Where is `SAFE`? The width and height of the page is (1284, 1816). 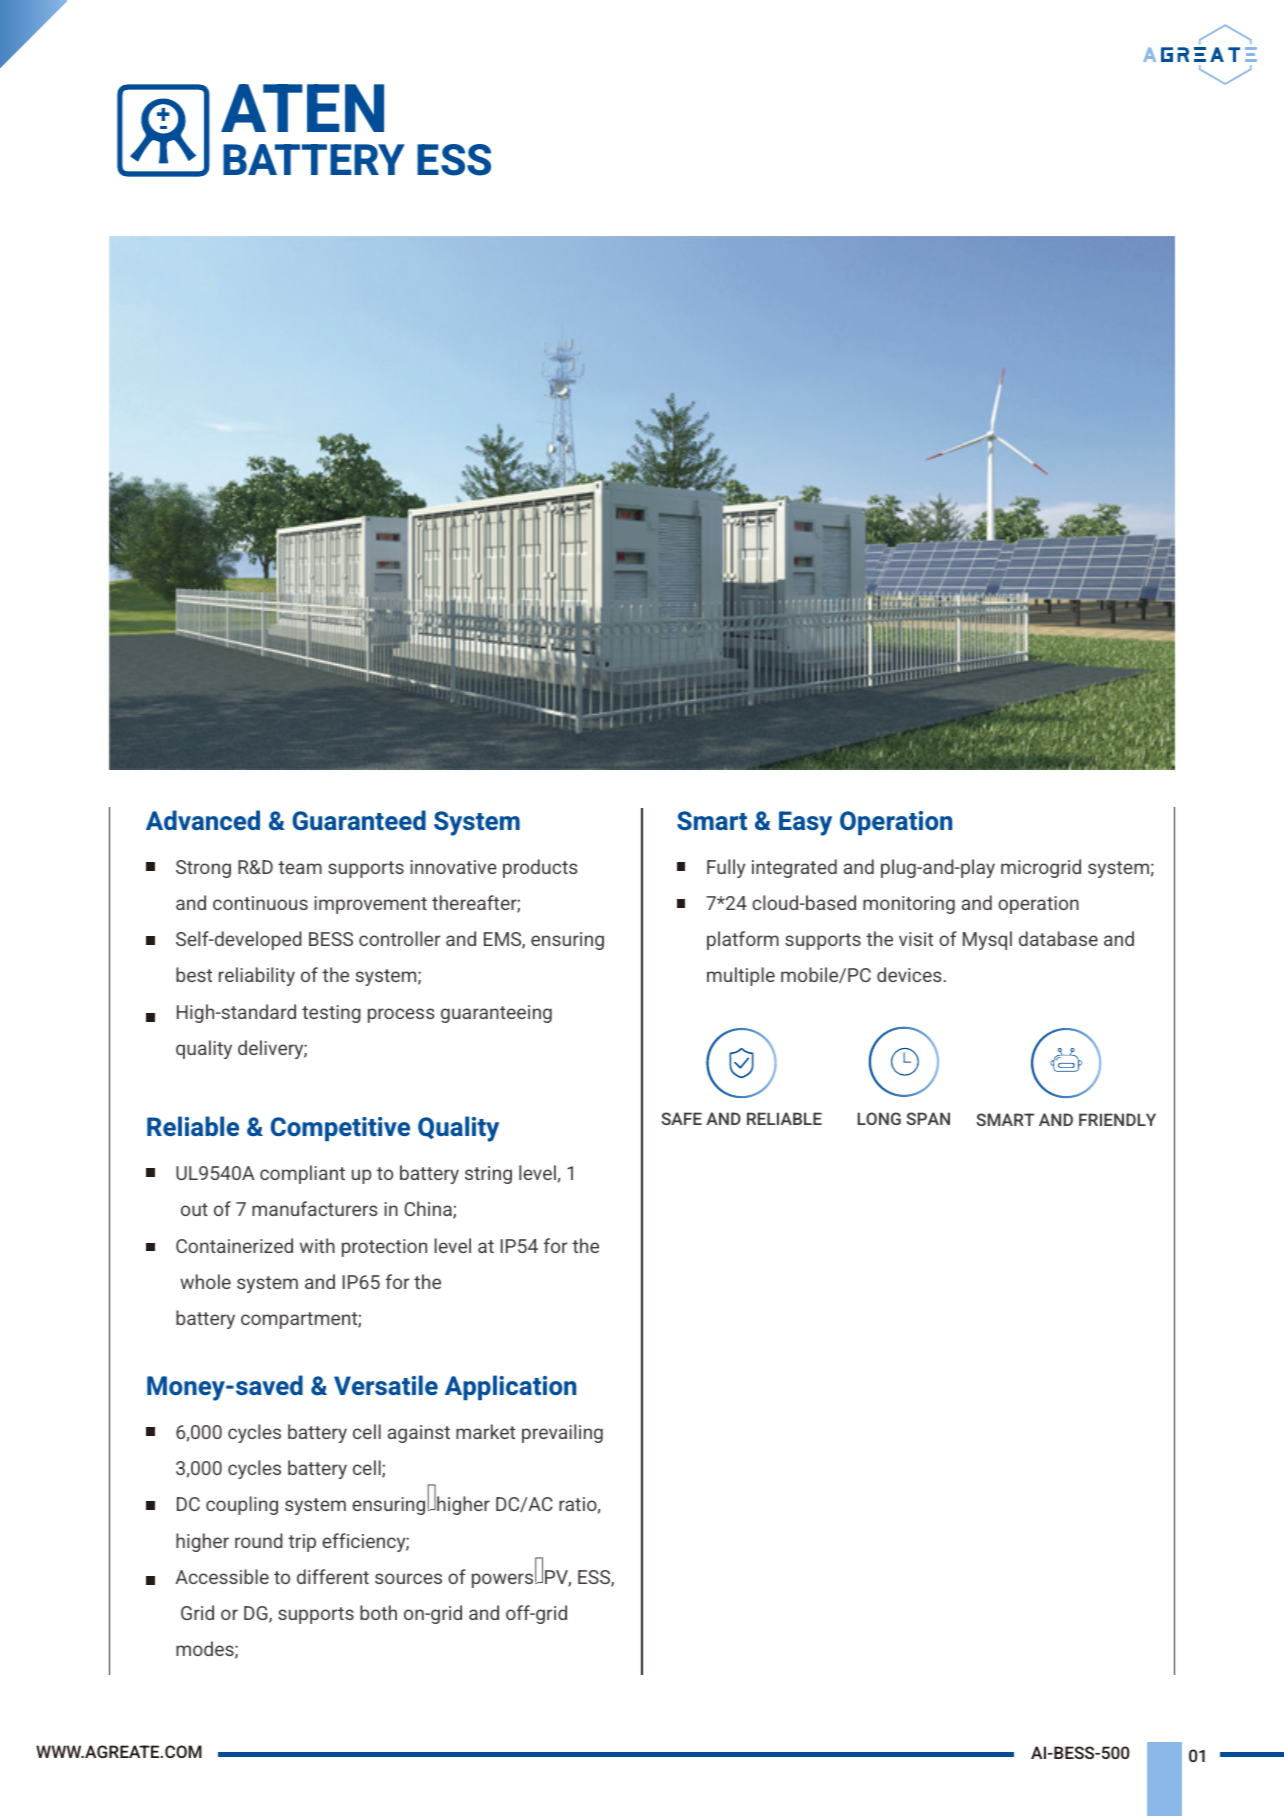 SAFE is located at coordinates (681, 1118).
